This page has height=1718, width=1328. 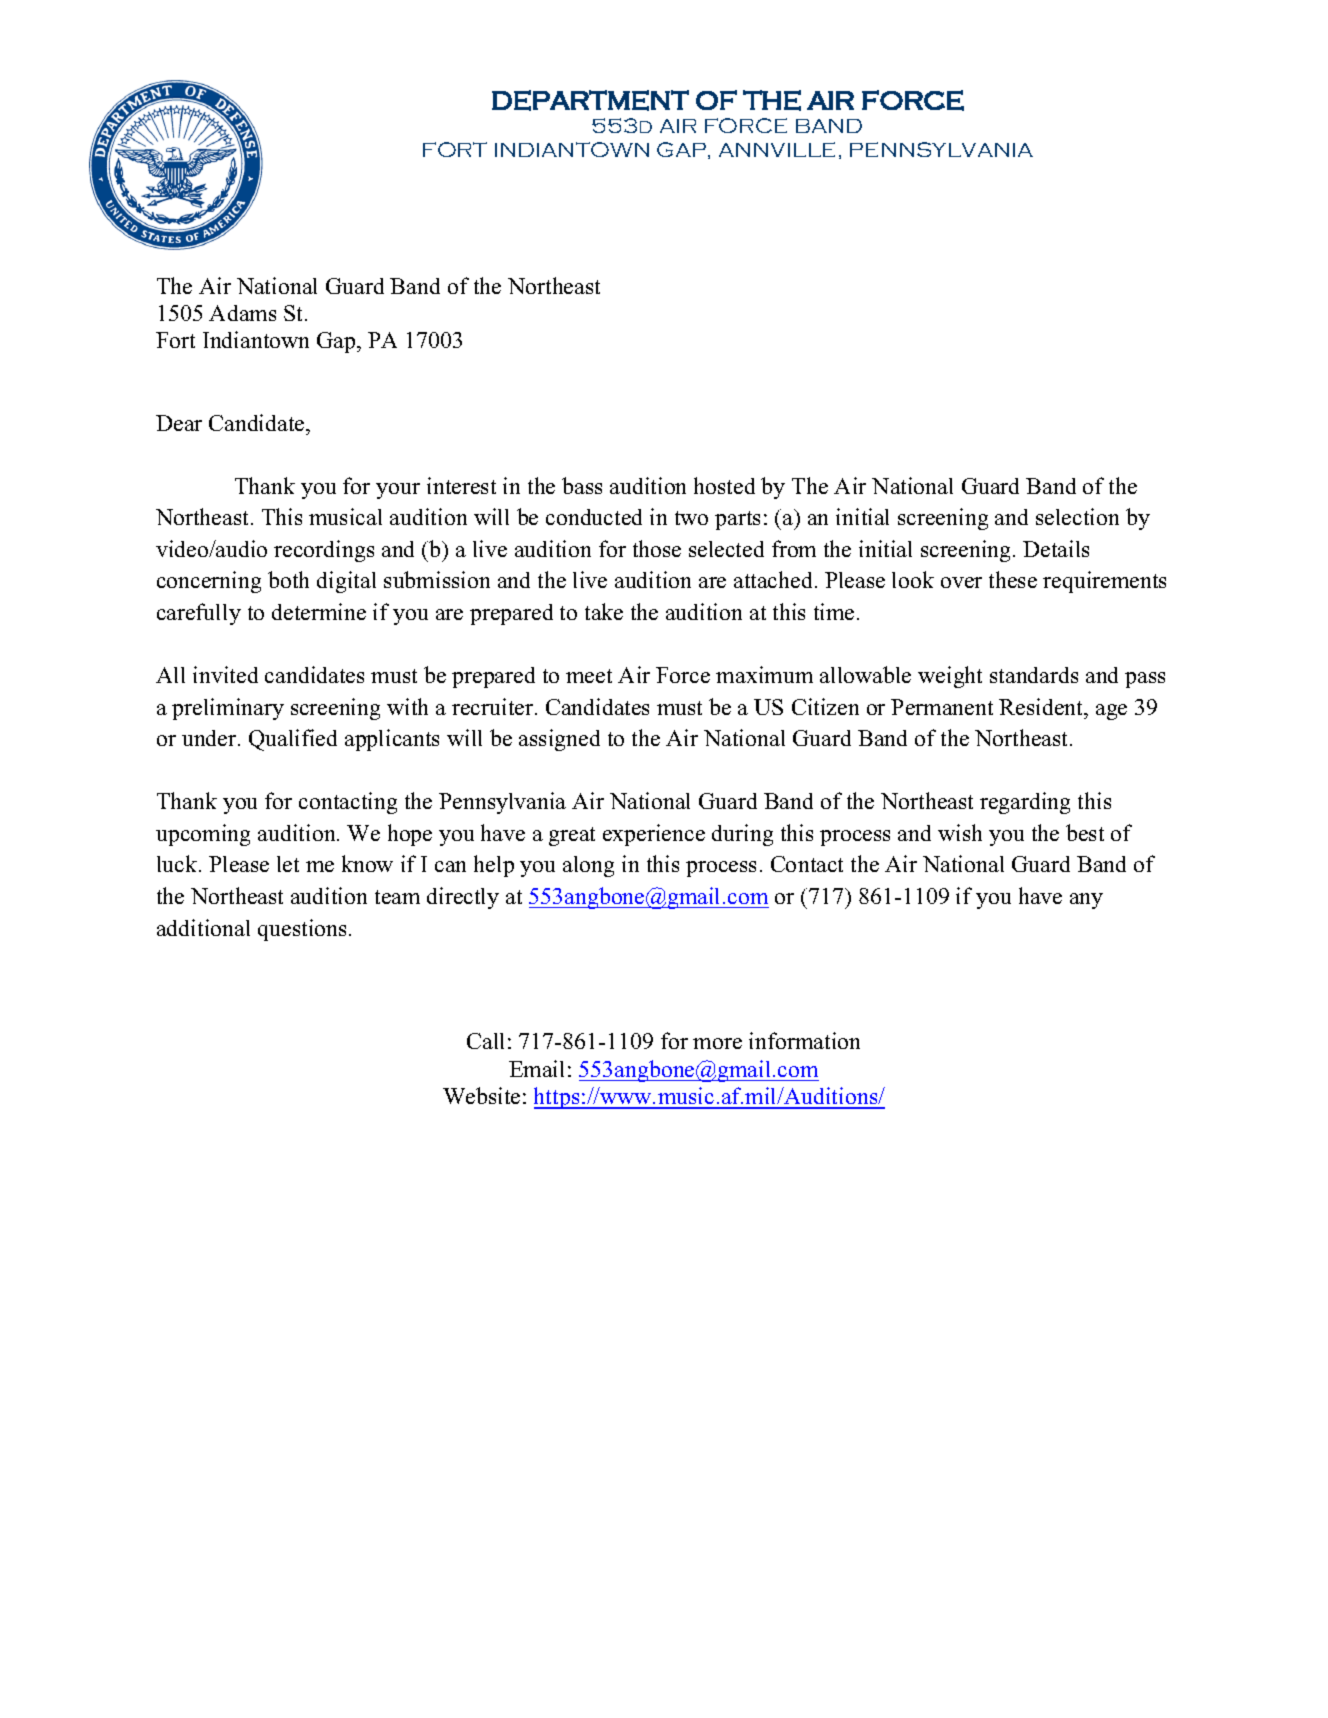 What do you see at coordinates (589, 676) in the page?
I see `meet` at bounding box center [589, 676].
